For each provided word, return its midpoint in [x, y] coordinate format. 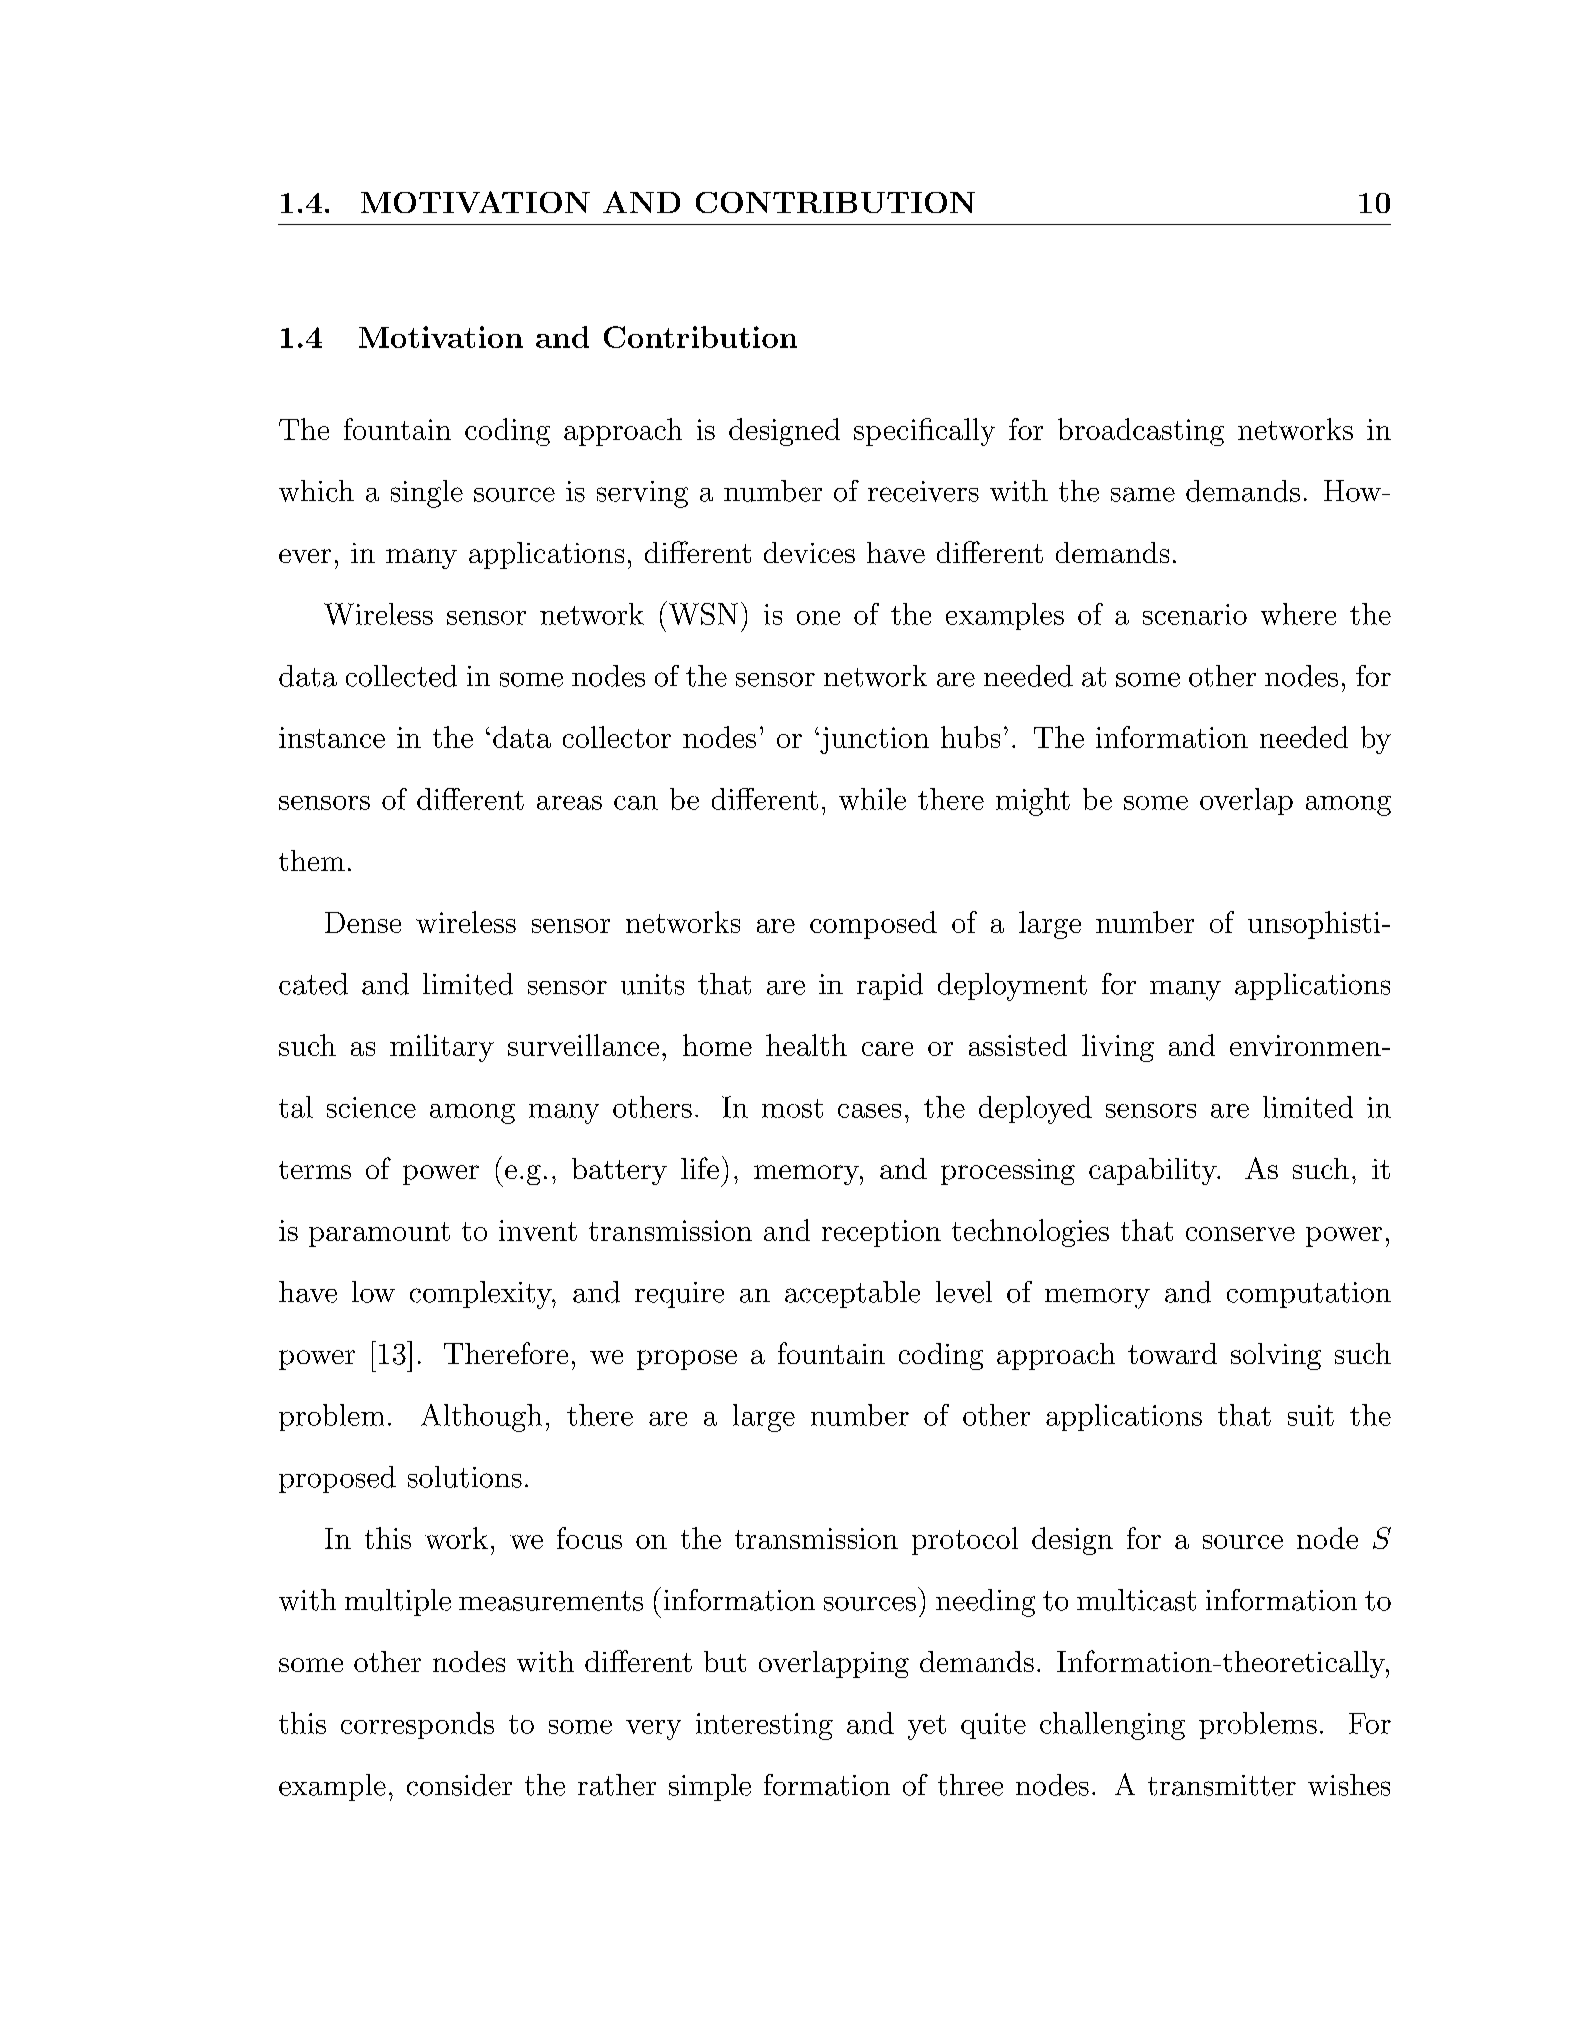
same [1143, 494]
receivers [923, 491]
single [427, 494]
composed [873, 925]
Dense [363, 922]
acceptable [852, 1294]
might [1033, 802]
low [373, 1292]
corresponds [417, 1725]
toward [1172, 1353]
